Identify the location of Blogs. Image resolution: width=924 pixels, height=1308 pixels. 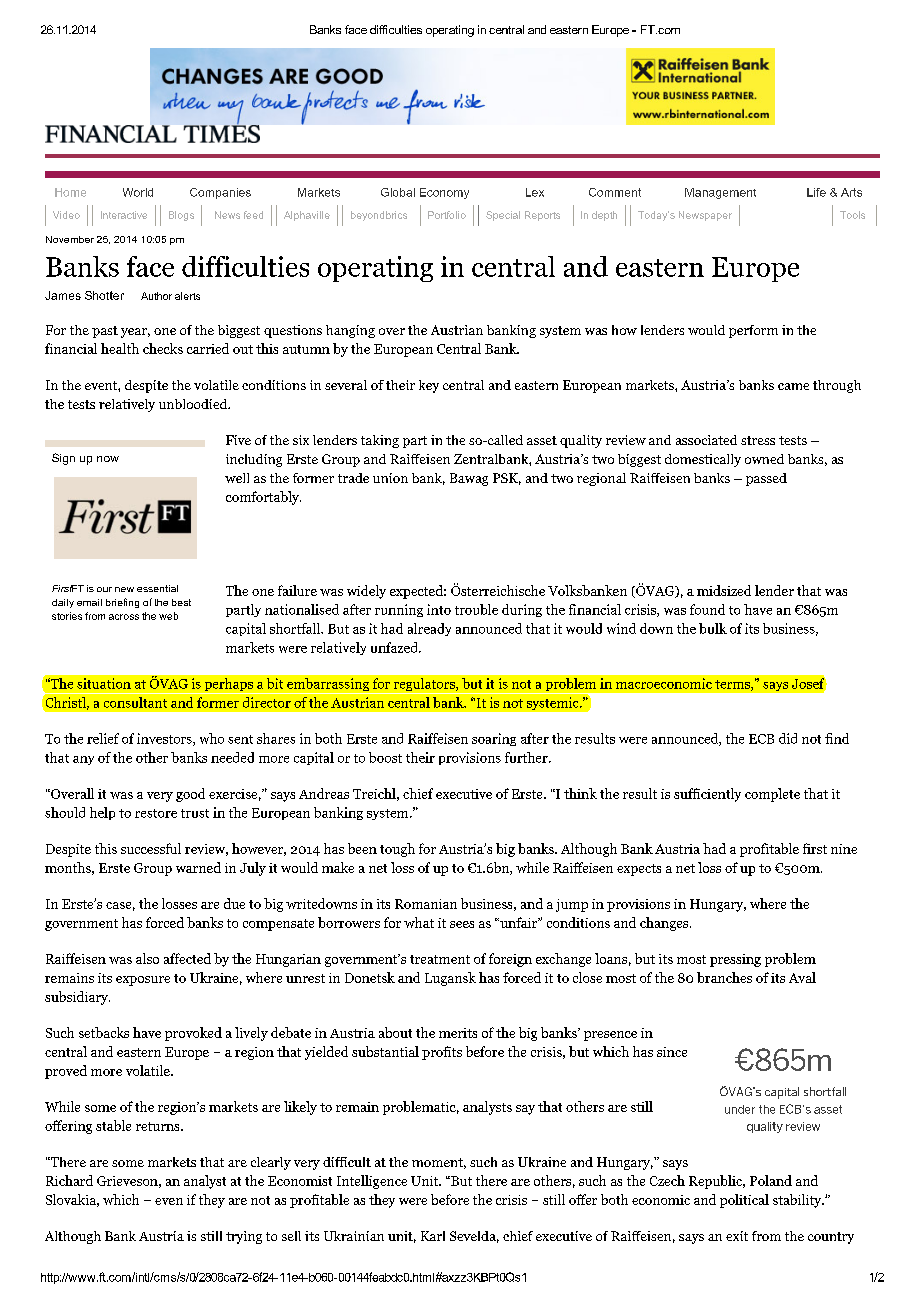
(181, 216).
